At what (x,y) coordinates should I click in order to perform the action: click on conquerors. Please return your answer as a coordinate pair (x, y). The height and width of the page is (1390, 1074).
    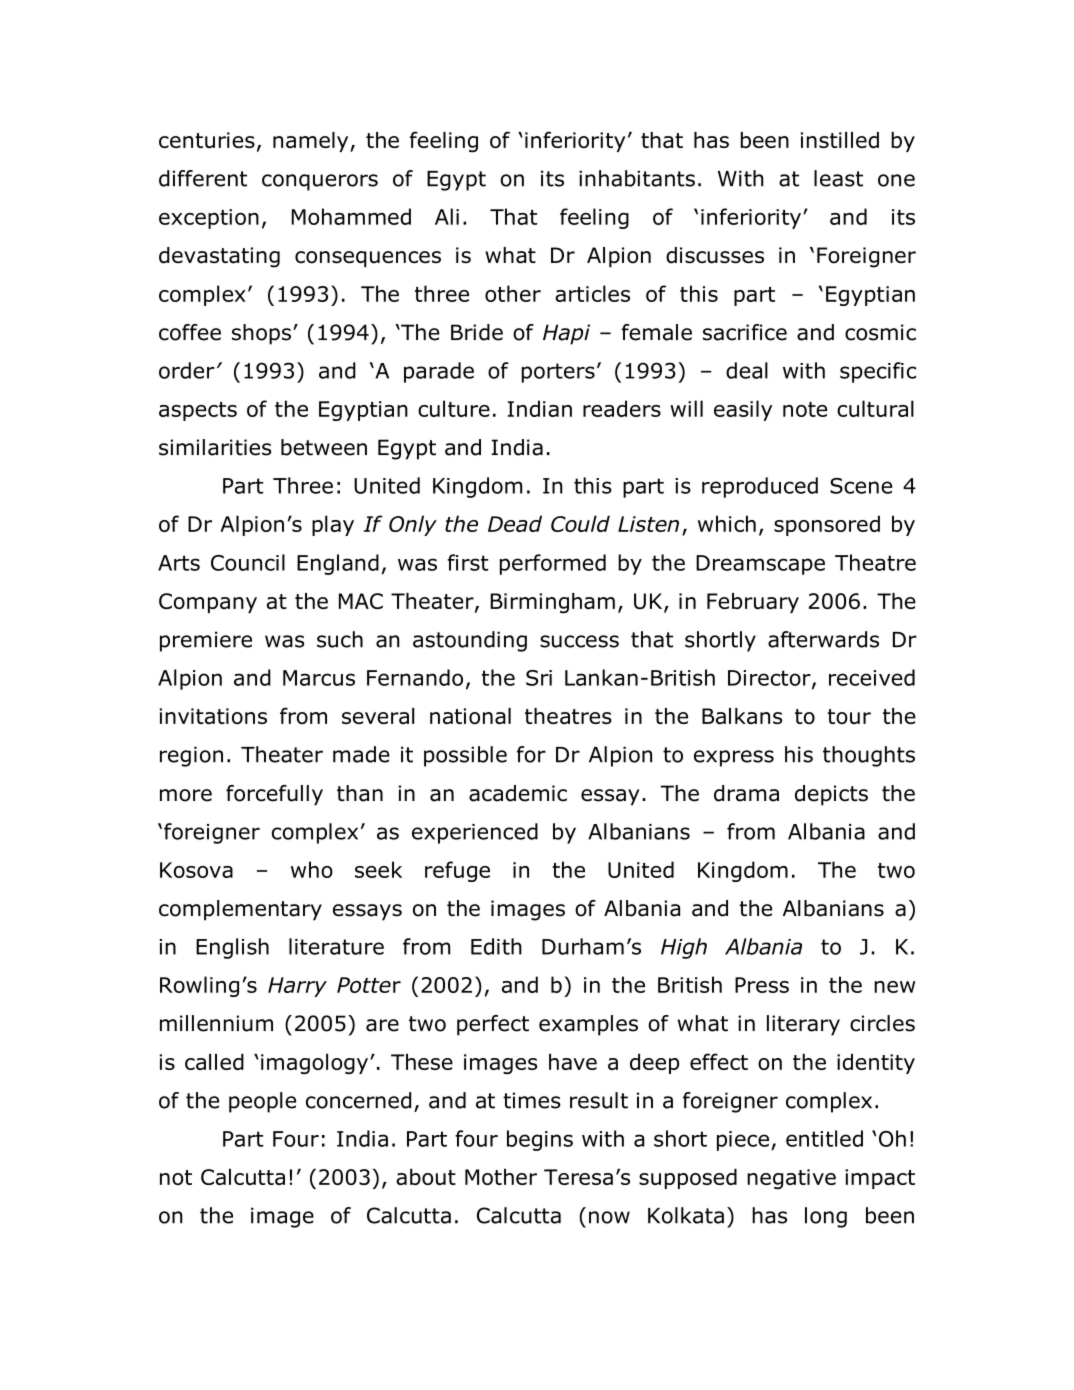
    Looking at the image, I should click on (320, 182).
